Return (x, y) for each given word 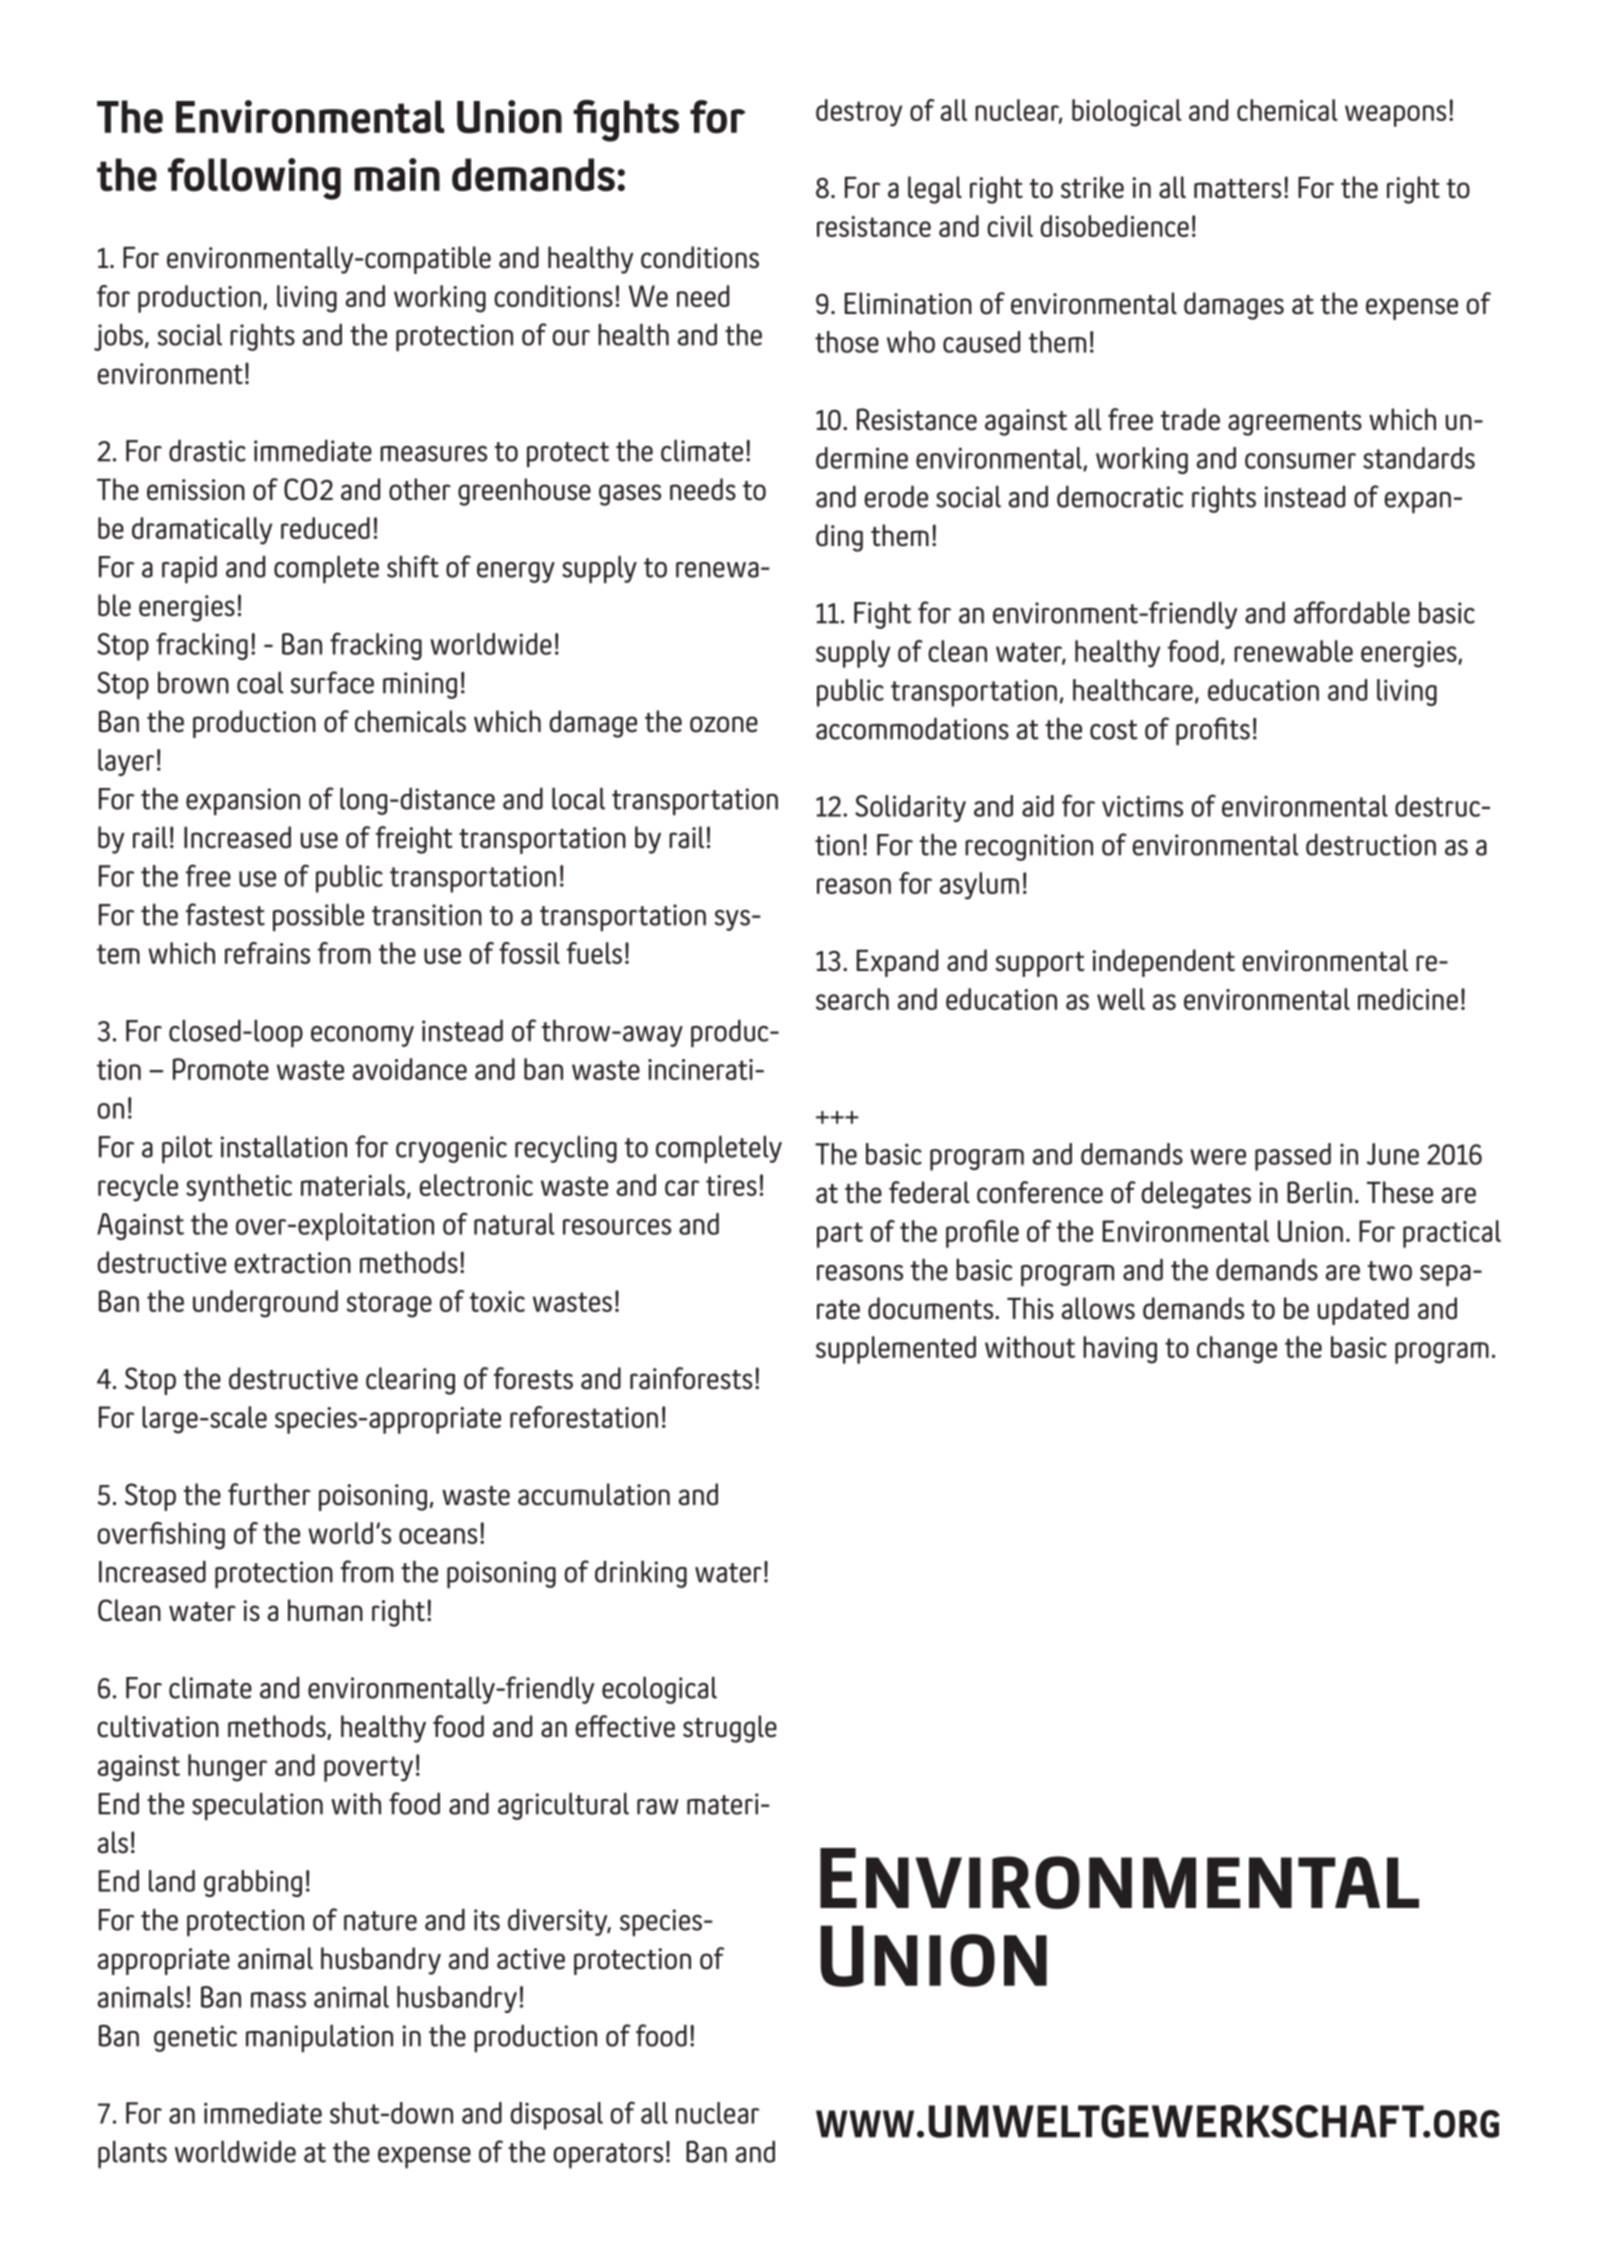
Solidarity (910, 808)
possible (318, 917)
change (1237, 1350)
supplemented (896, 1350)
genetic (195, 2038)
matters (1237, 189)
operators (608, 2155)
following (254, 179)
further (269, 1494)
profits (1213, 731)
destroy (859, 113)
